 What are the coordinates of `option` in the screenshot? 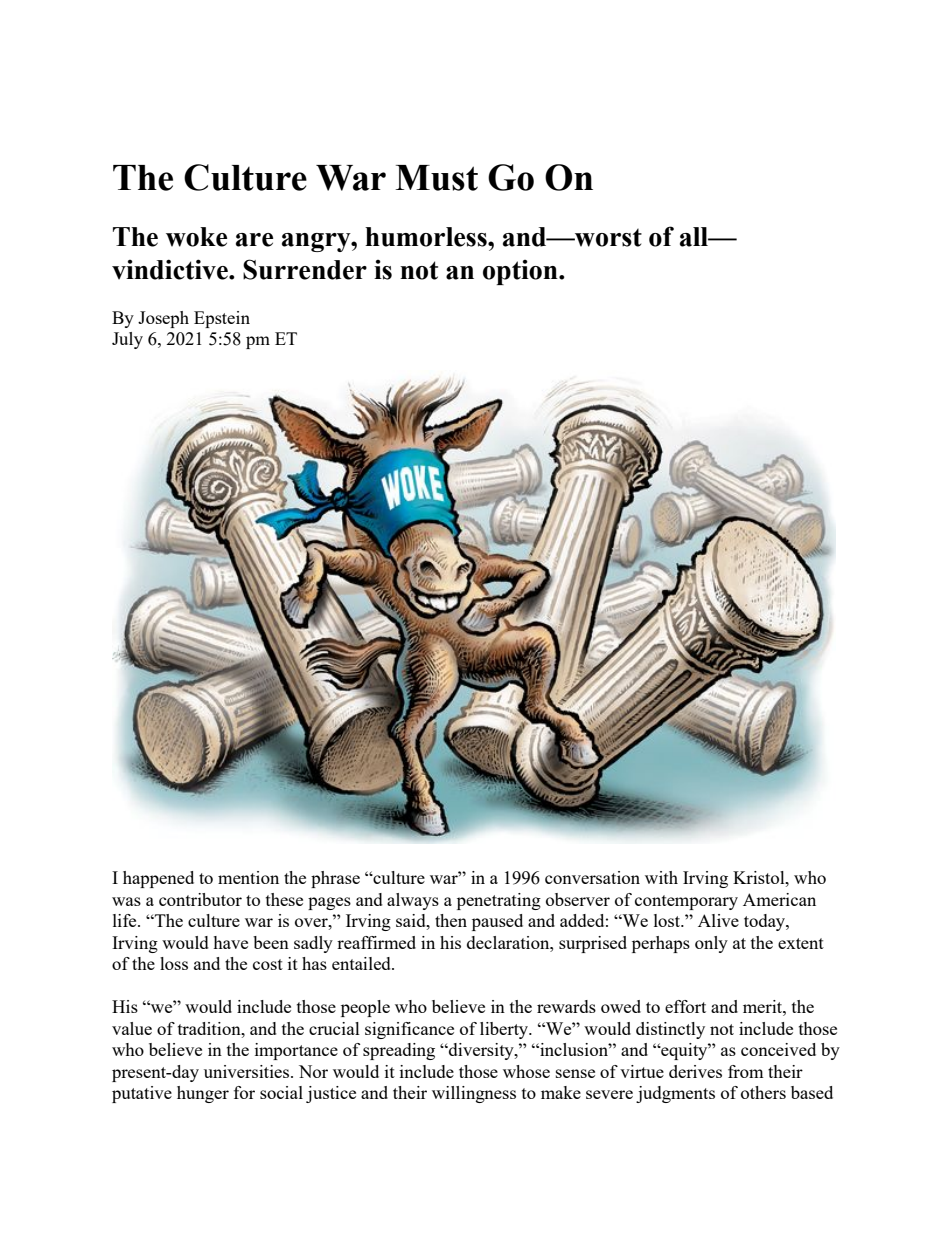 It's located at (521, 272).
